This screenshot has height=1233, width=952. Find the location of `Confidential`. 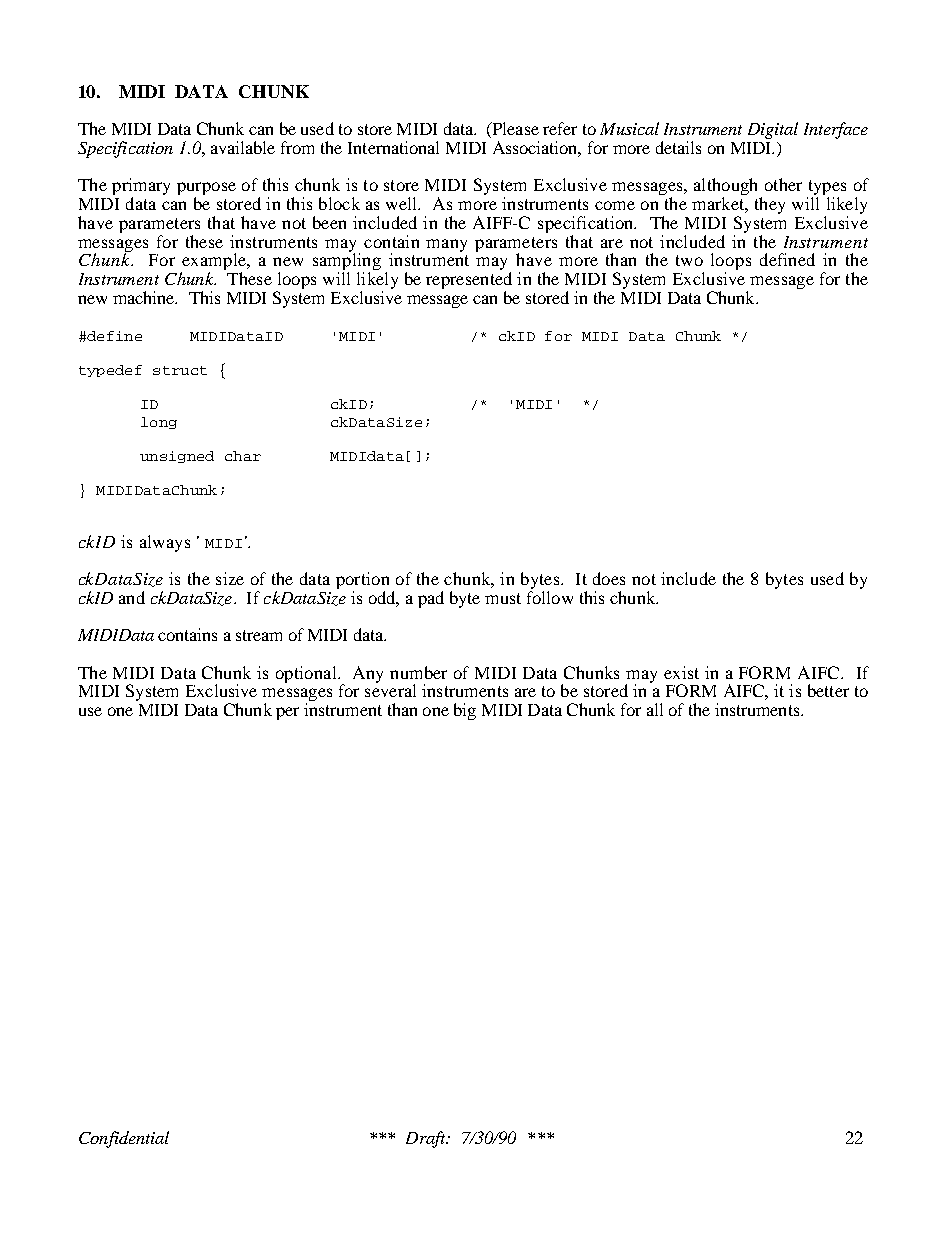

Confidential is located at coordinates (124, 1139).
